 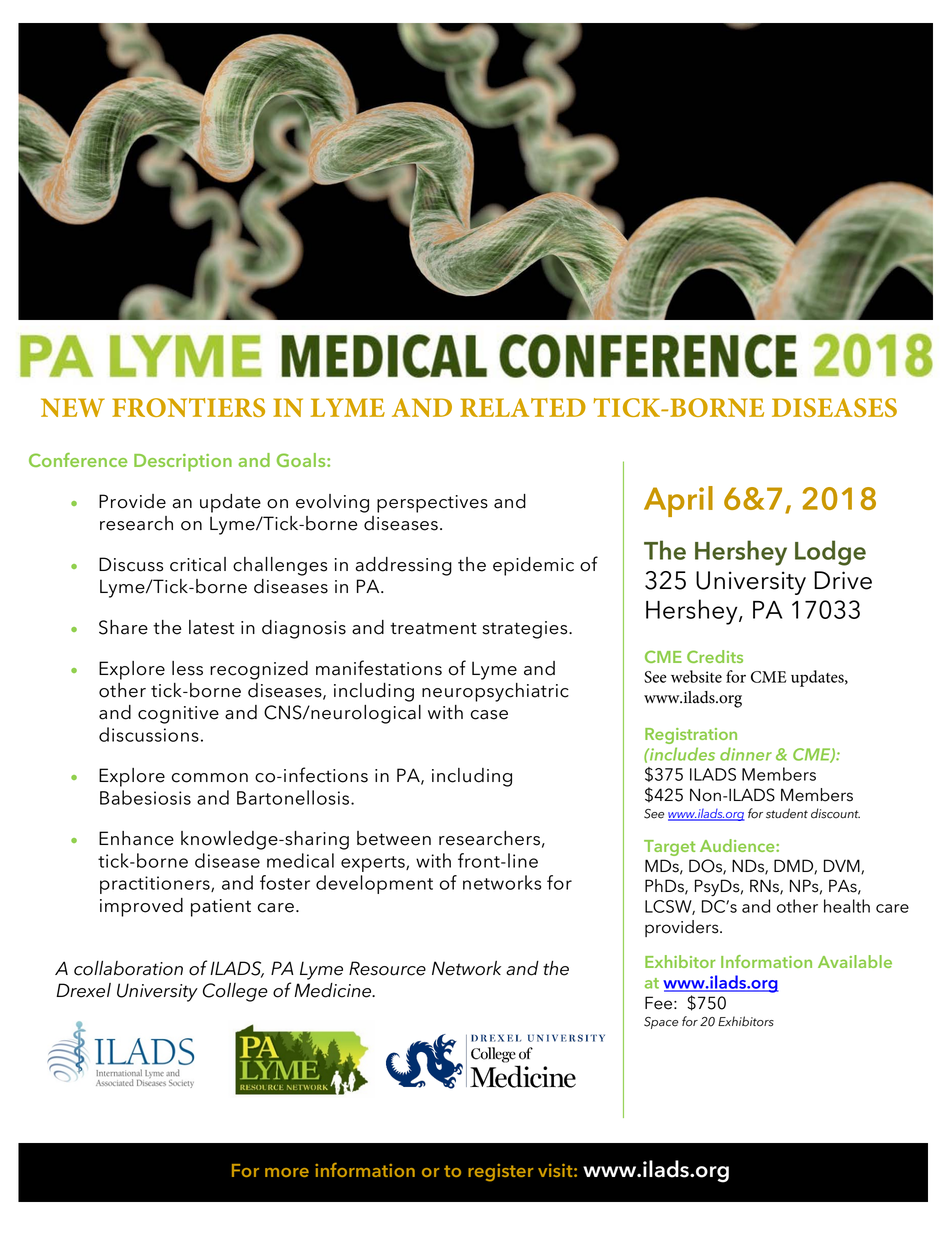 What do you see at coordinates (678, 501) in the page?
I see `April` at bounding box center [678, 501].
